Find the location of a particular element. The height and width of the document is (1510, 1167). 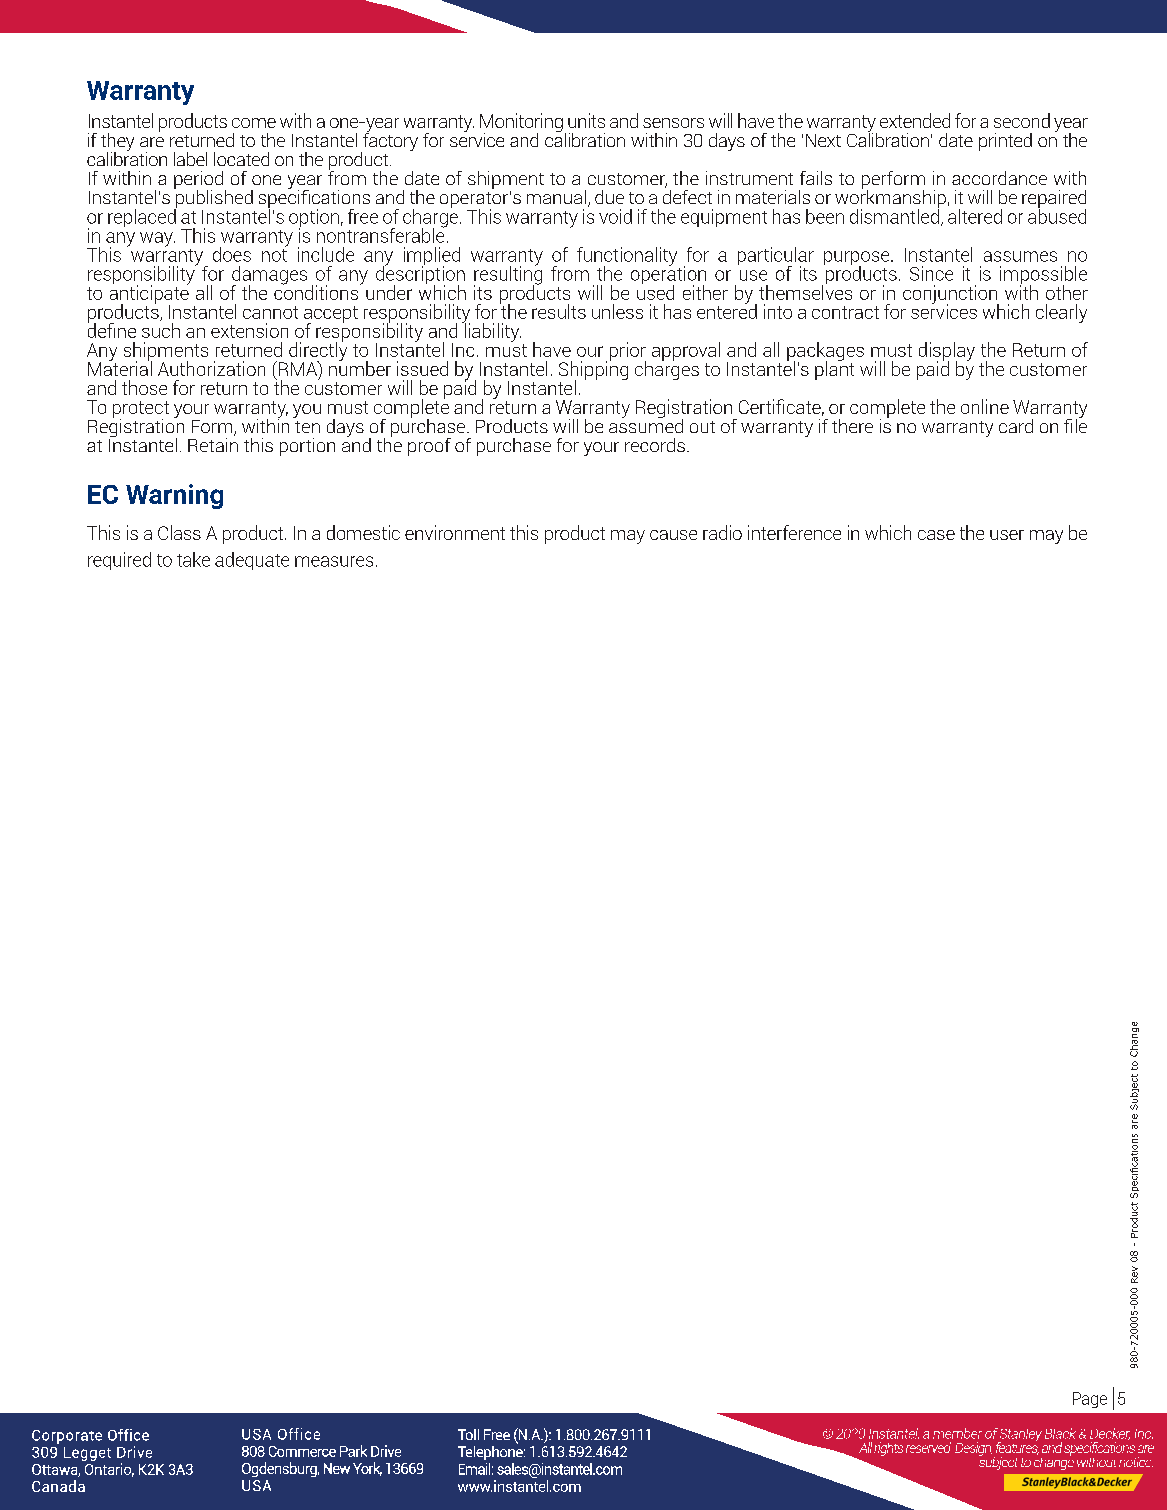

due is located at coordinates (609, 197).
